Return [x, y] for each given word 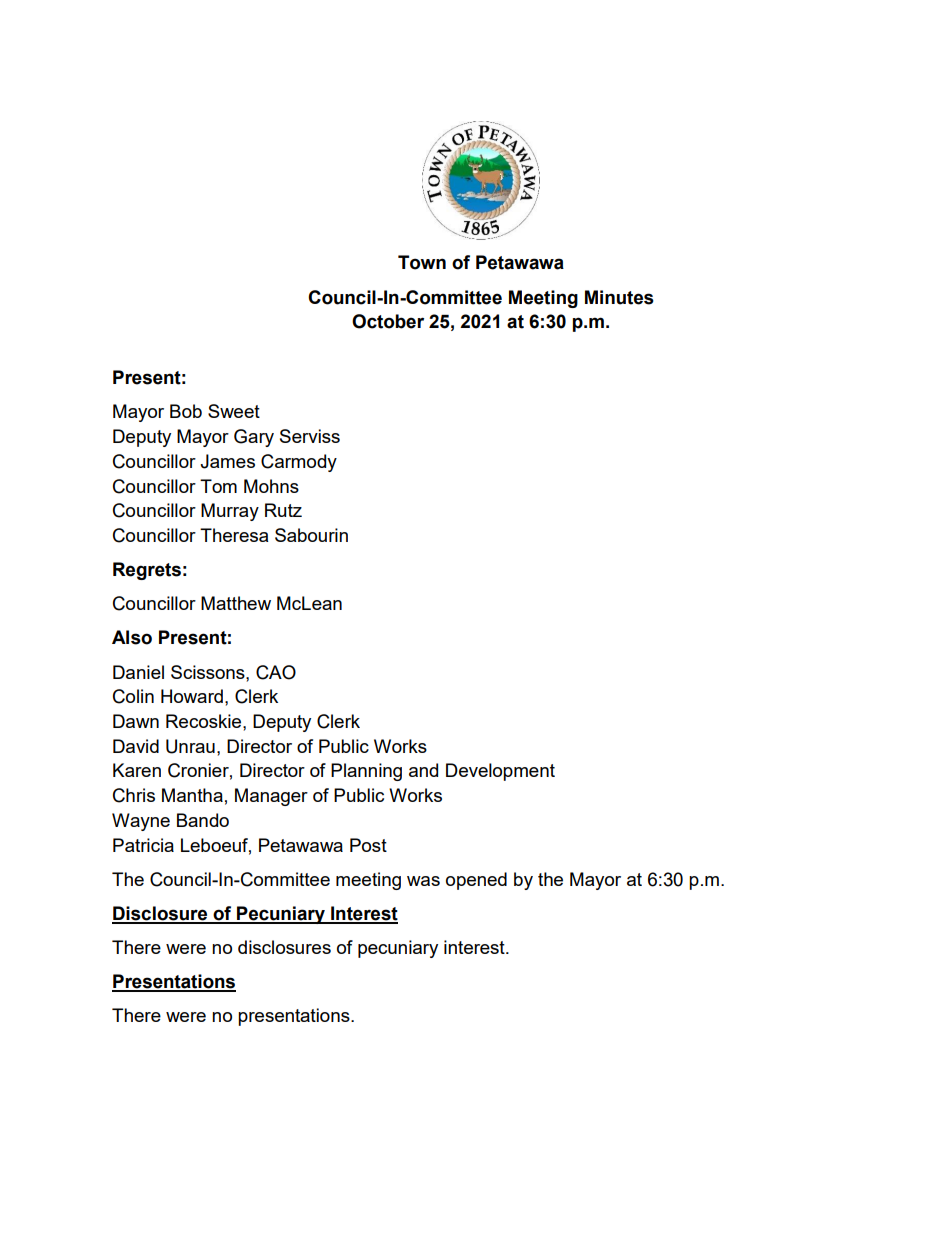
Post [368, 845]
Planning [366, 772]
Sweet [234, 411]
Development [500, 772]
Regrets [147, 571]
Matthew [236, 603]
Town [422, 262]
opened [476, 881]
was [423, 881]
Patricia [143, 845]
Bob [186, 411]
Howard [192, 696]
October [388, 321]
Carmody [299, 463]
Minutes [619, 297]
